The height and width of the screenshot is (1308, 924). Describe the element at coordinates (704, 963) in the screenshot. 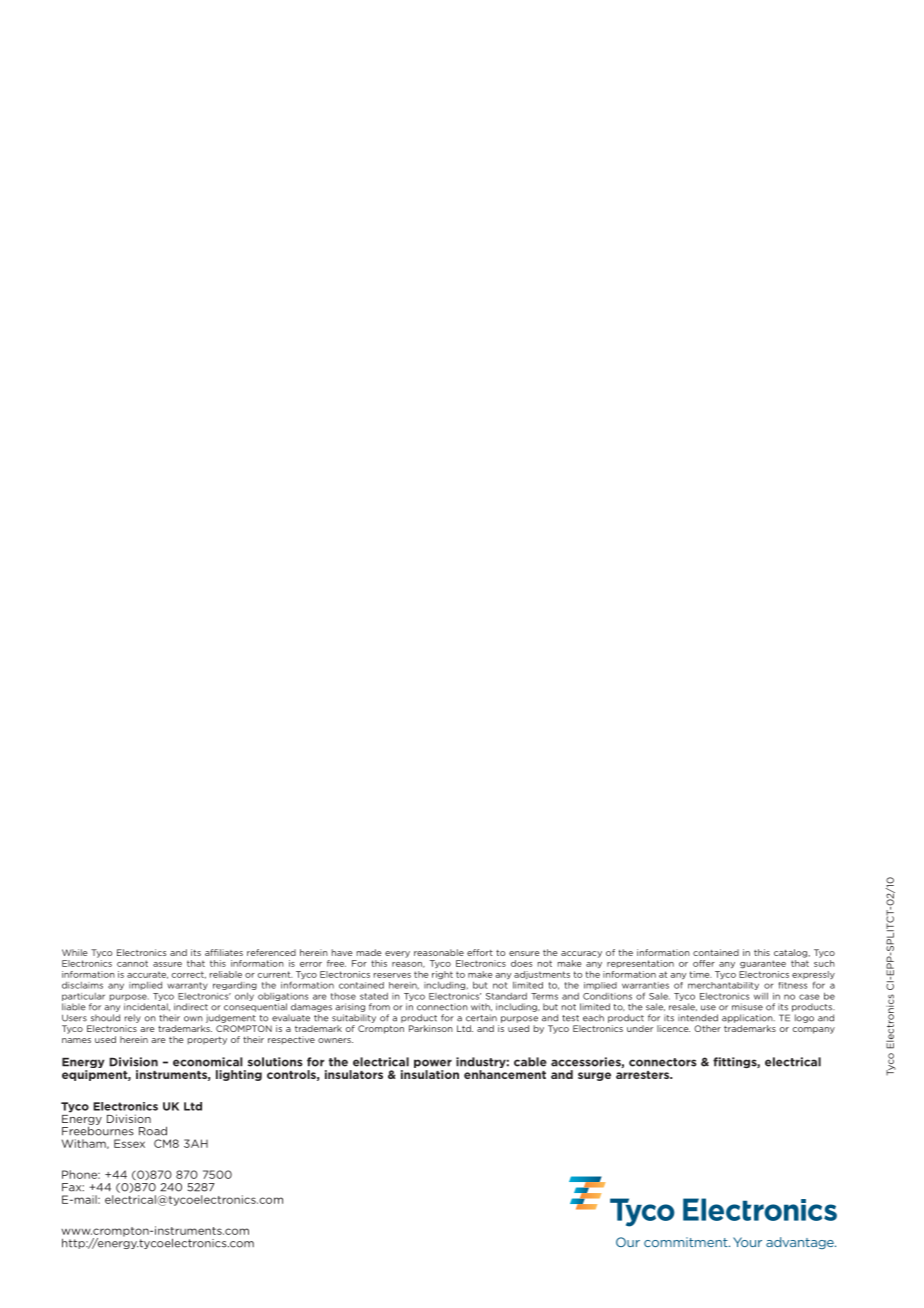

I see `offer` at that location.
